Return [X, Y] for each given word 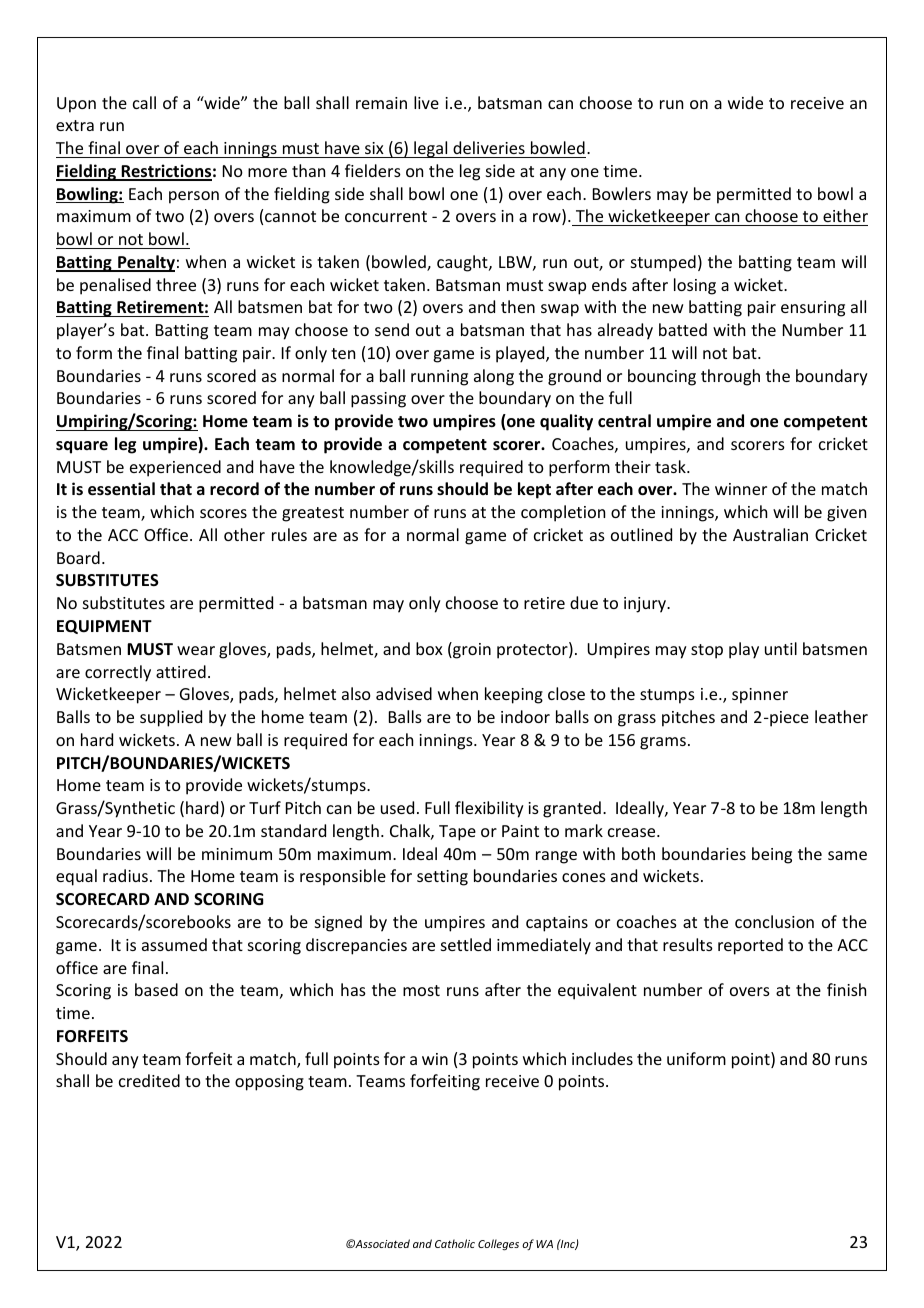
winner [741, 489]
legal [431, 149]
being [772, 855]
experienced [175, 468]
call [144, 102]
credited [149, 1080]
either [845, 215]
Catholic [455, 1243]
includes [602, 1058]
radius [125, 875]
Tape [457, 833]
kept [534, 490]
